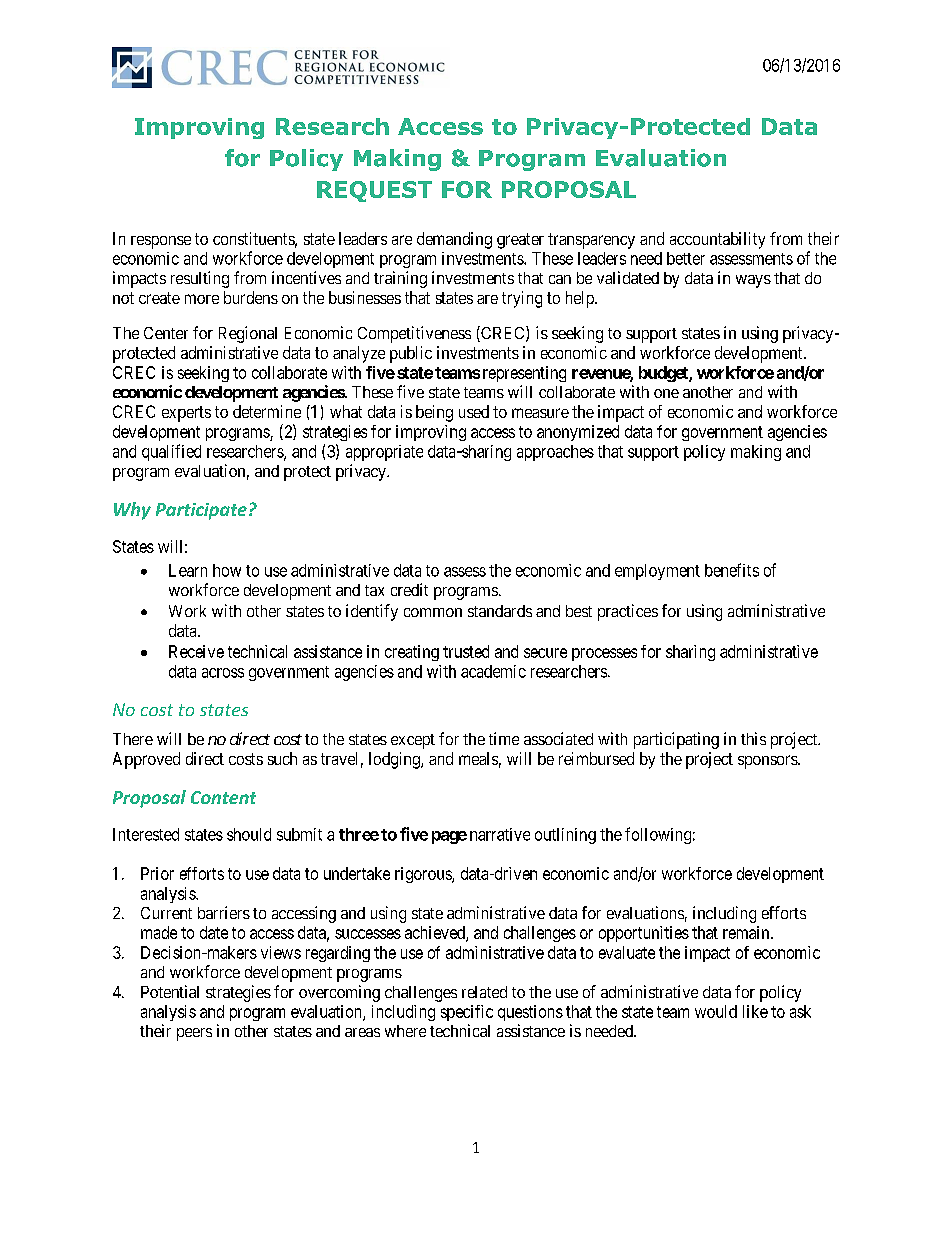 This screenshot has width=952, height=1233. What do you see at coordinates (753, 738) in the screenshot?
I see `this` at bounding box center [753, 738].
